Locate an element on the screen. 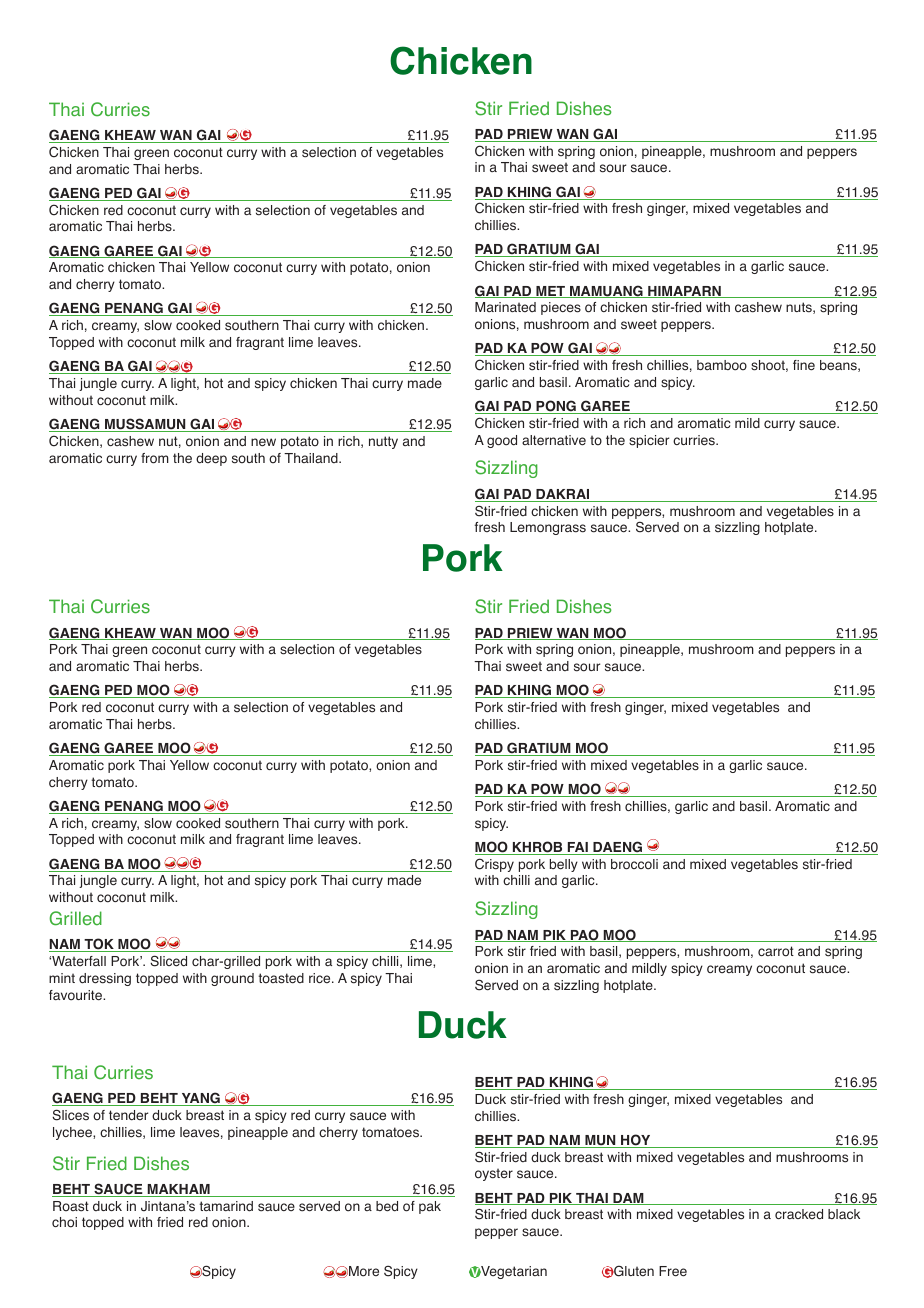  FAI is located at coordinates (578, 848).
